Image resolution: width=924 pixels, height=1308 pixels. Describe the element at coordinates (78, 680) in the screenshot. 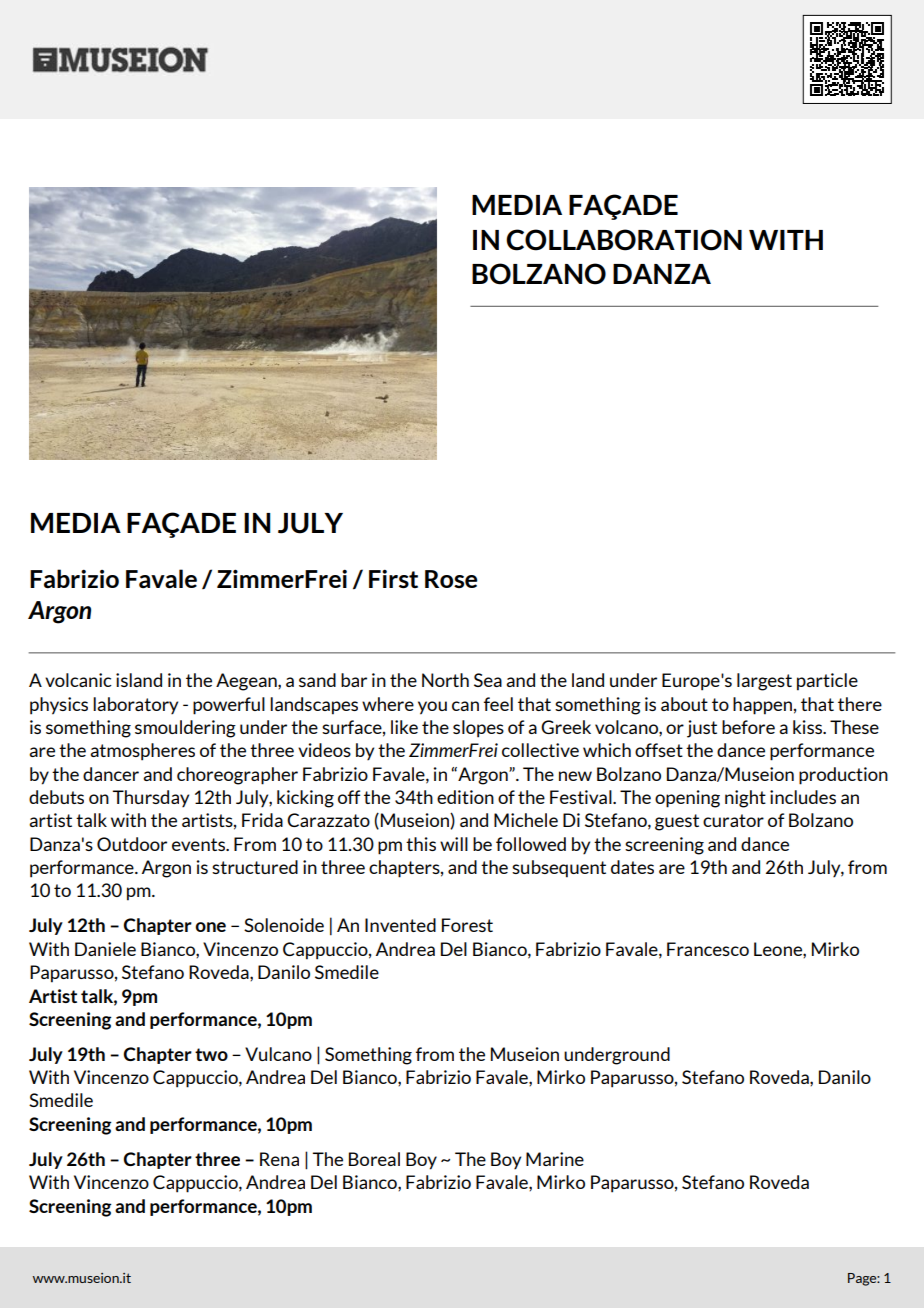

I see `volcanic` at that location.
